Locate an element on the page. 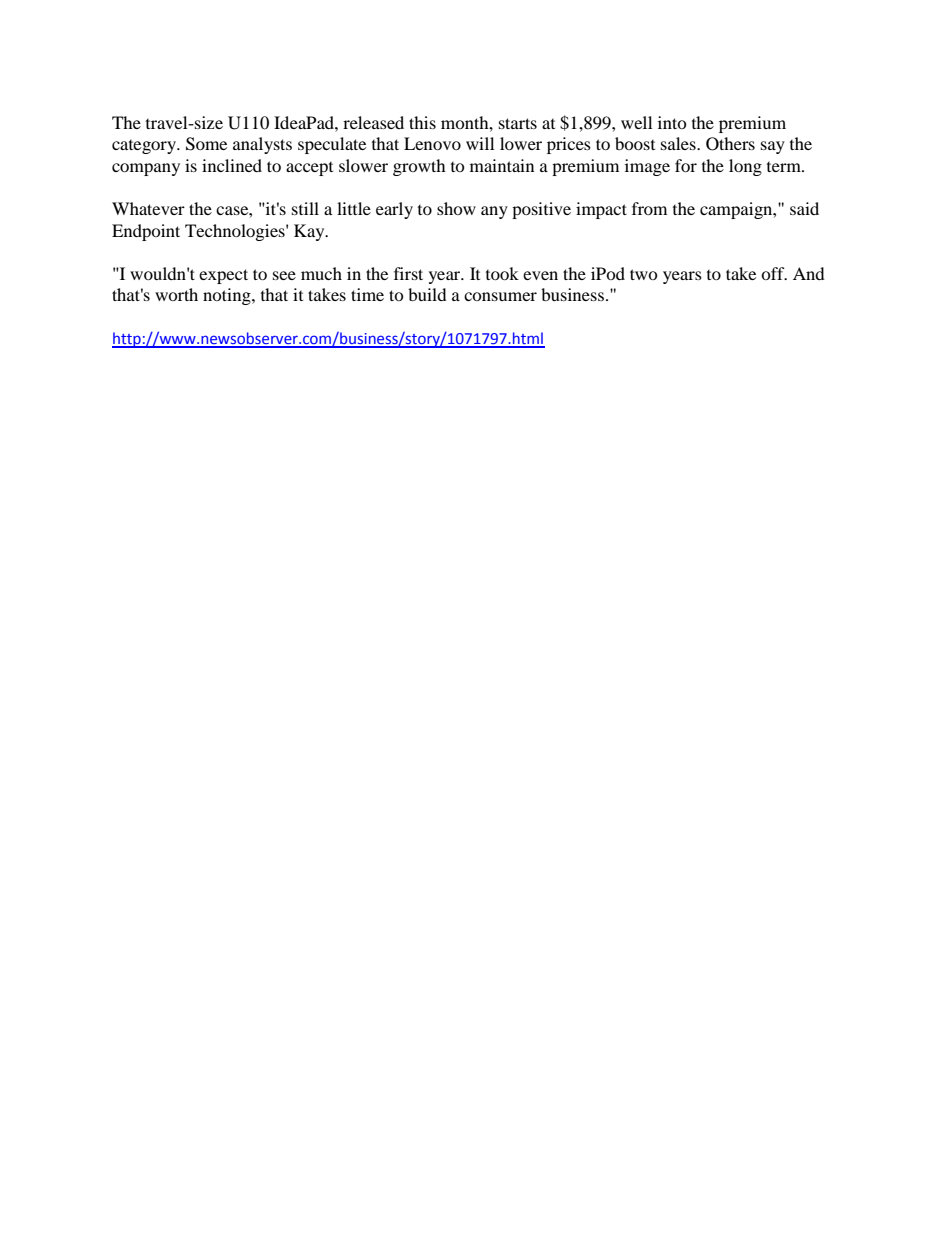 Image resolution: width=952 pixels, height=1233 pixels. said is located at coordinates (804, 208).
